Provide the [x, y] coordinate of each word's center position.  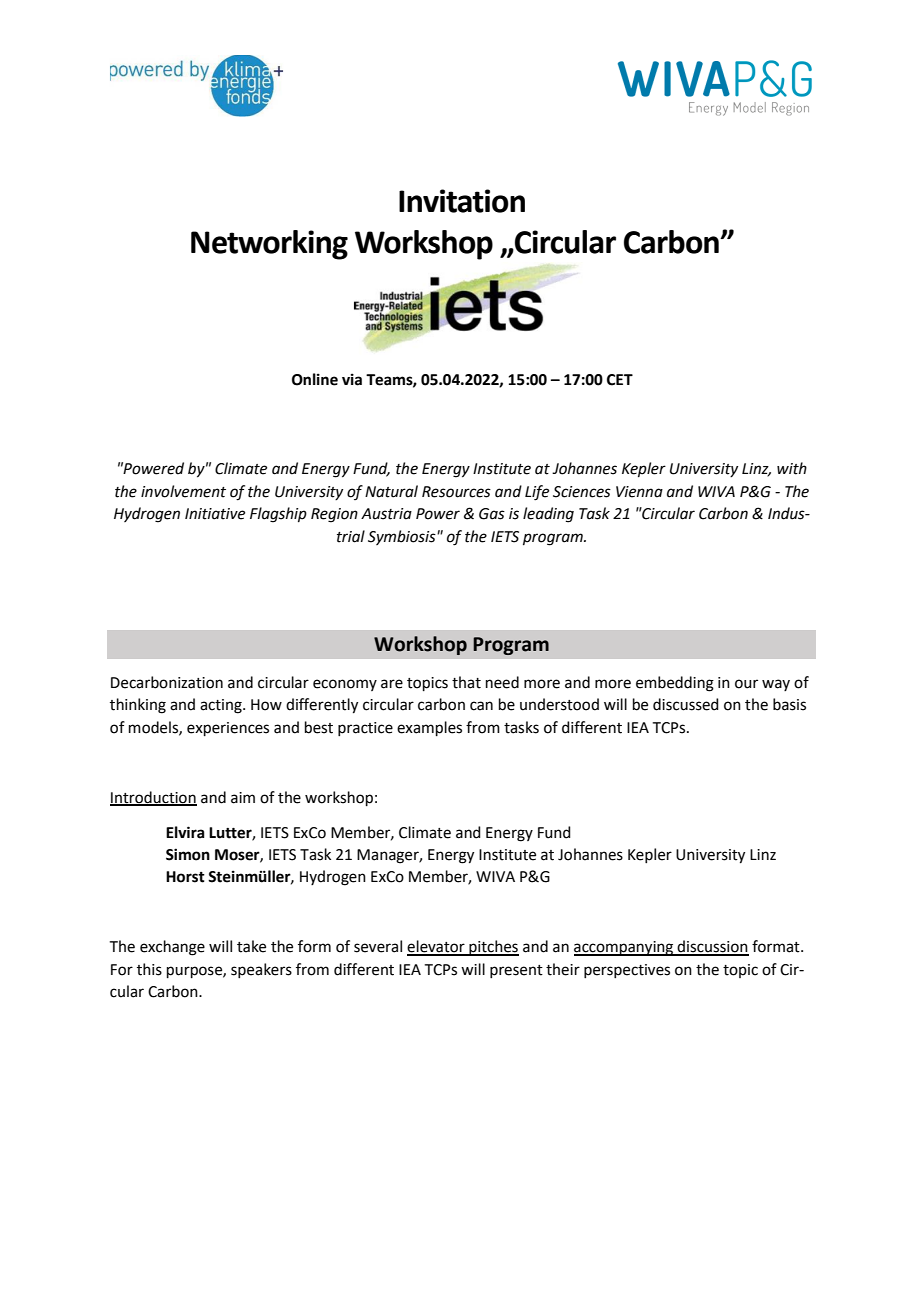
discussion [712, 947]
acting [222, 706]
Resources [456, 492]
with [792, 468]
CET [620, 380]
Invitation [462, 201]
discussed [686, 704]
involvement [183, 491]
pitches [493, 948]
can [481, 706]
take [251, 946]
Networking [269, 245]
